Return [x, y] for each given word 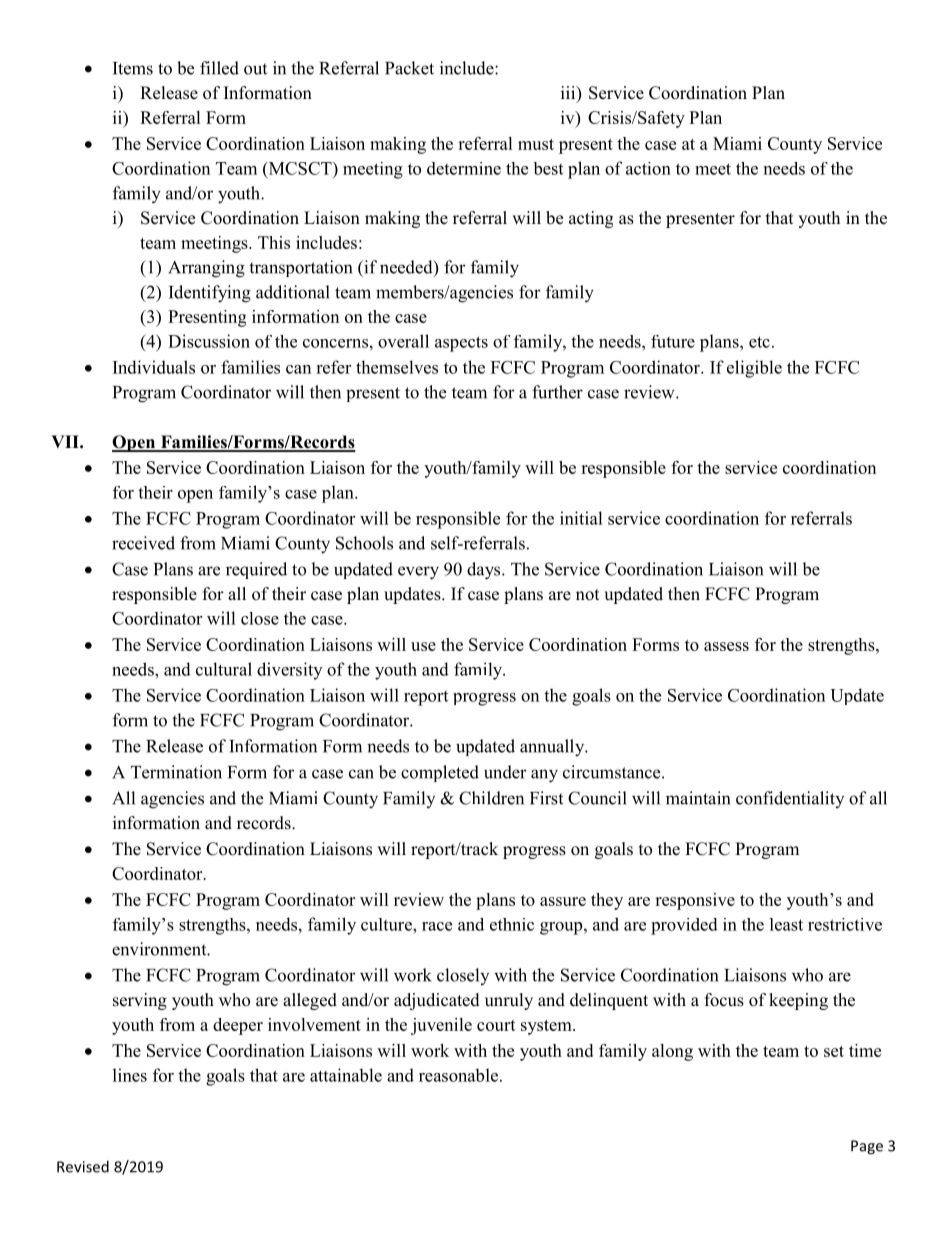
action [648, 168]
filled [219, 68]
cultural [224, 669]
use [423, 646]
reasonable [458, 1075]
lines [130, 1075]
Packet [409, 68]
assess [726, 646]
